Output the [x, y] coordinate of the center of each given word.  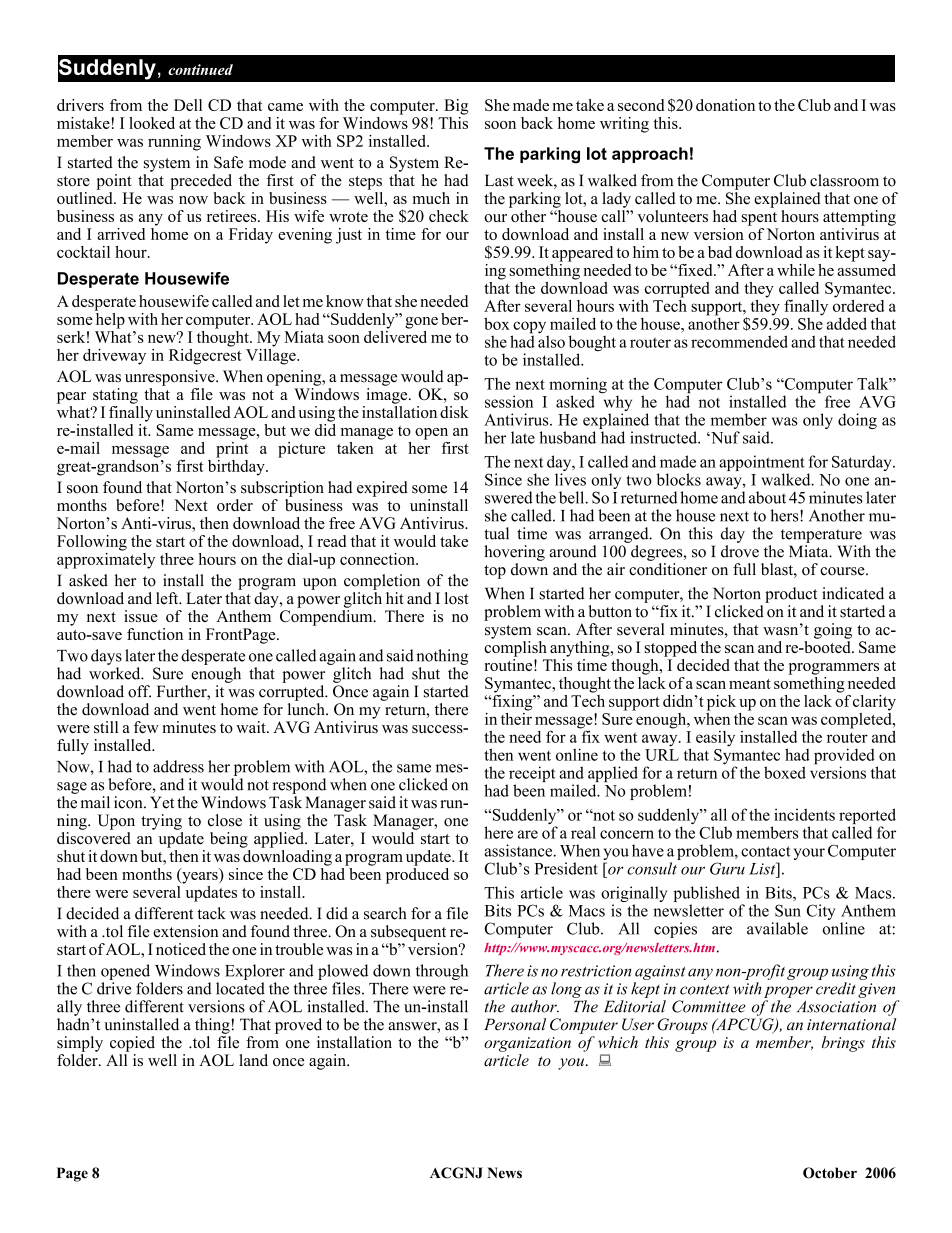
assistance [519, 850]
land [253, 1060]
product [791, 595]
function [155, 634]
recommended [739, 341]
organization [527, 1044]
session [509, 401]
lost [457, 598]
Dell [188, 105]
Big [456, 107]
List [763, 868]
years [200, 876]
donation [725, 105]
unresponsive [171, 378]
